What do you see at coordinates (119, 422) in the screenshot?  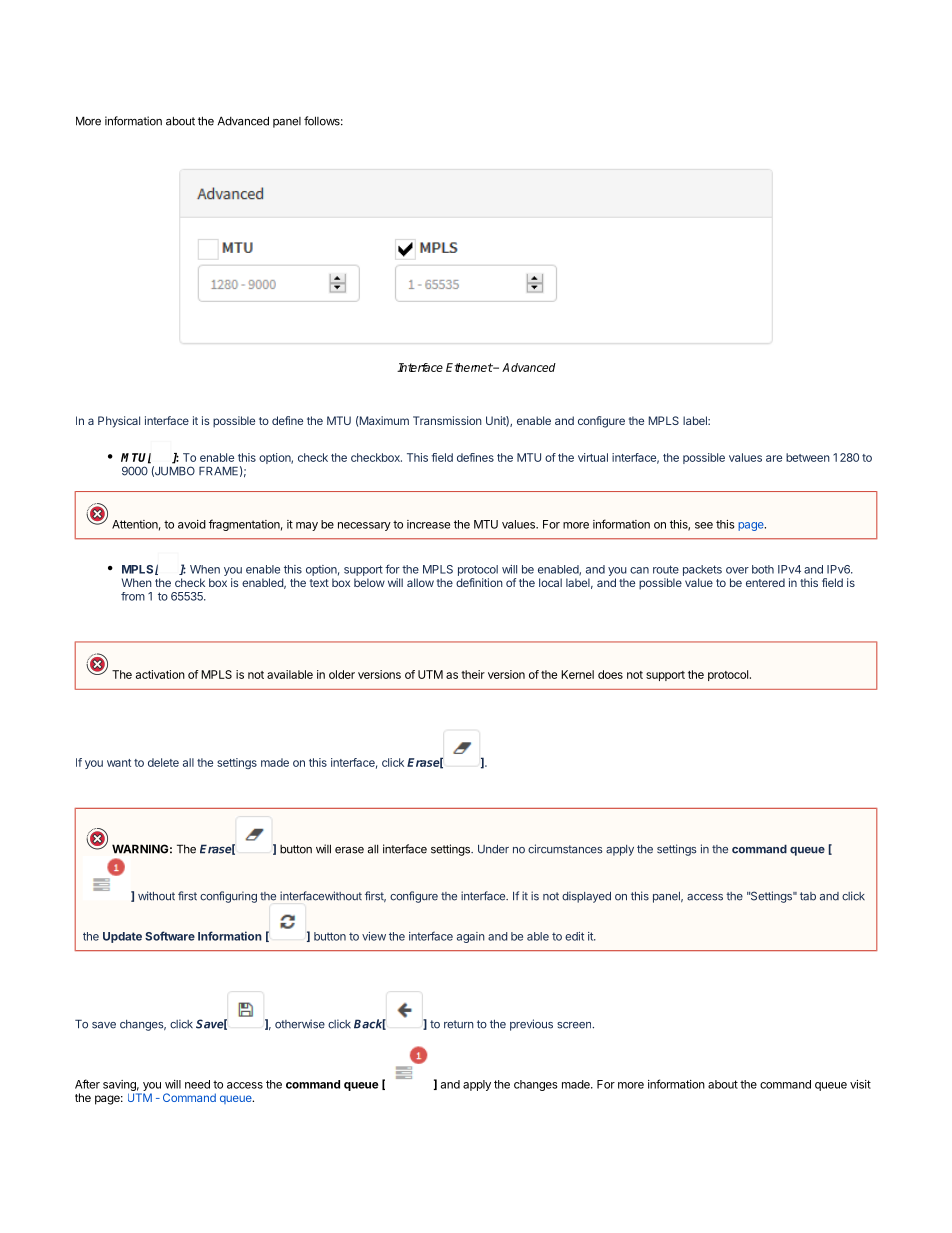 I see `Physical` at bounding box center [119, 422].
